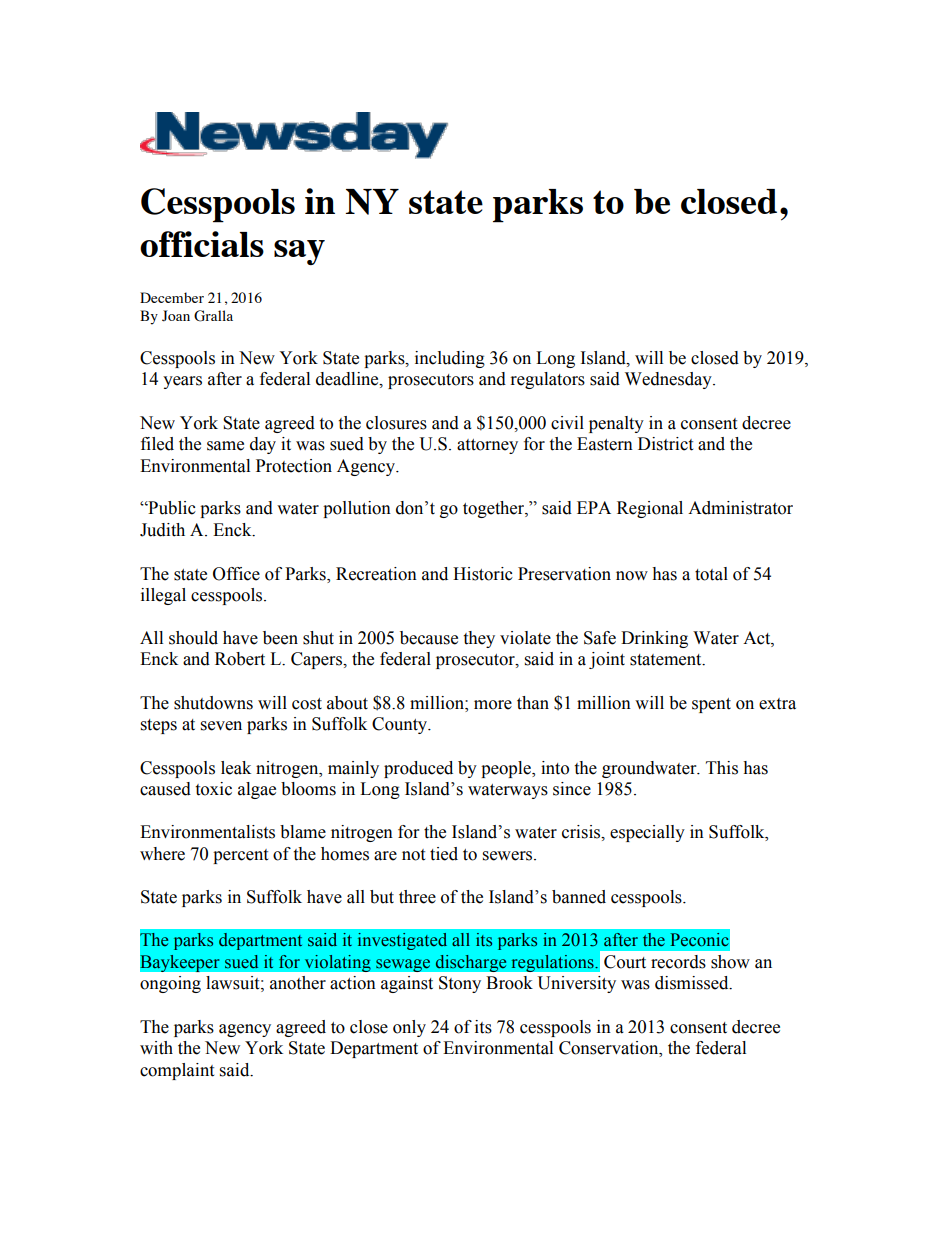 The image size is (952, 1233). I want to click on they, so click(479, 639).
